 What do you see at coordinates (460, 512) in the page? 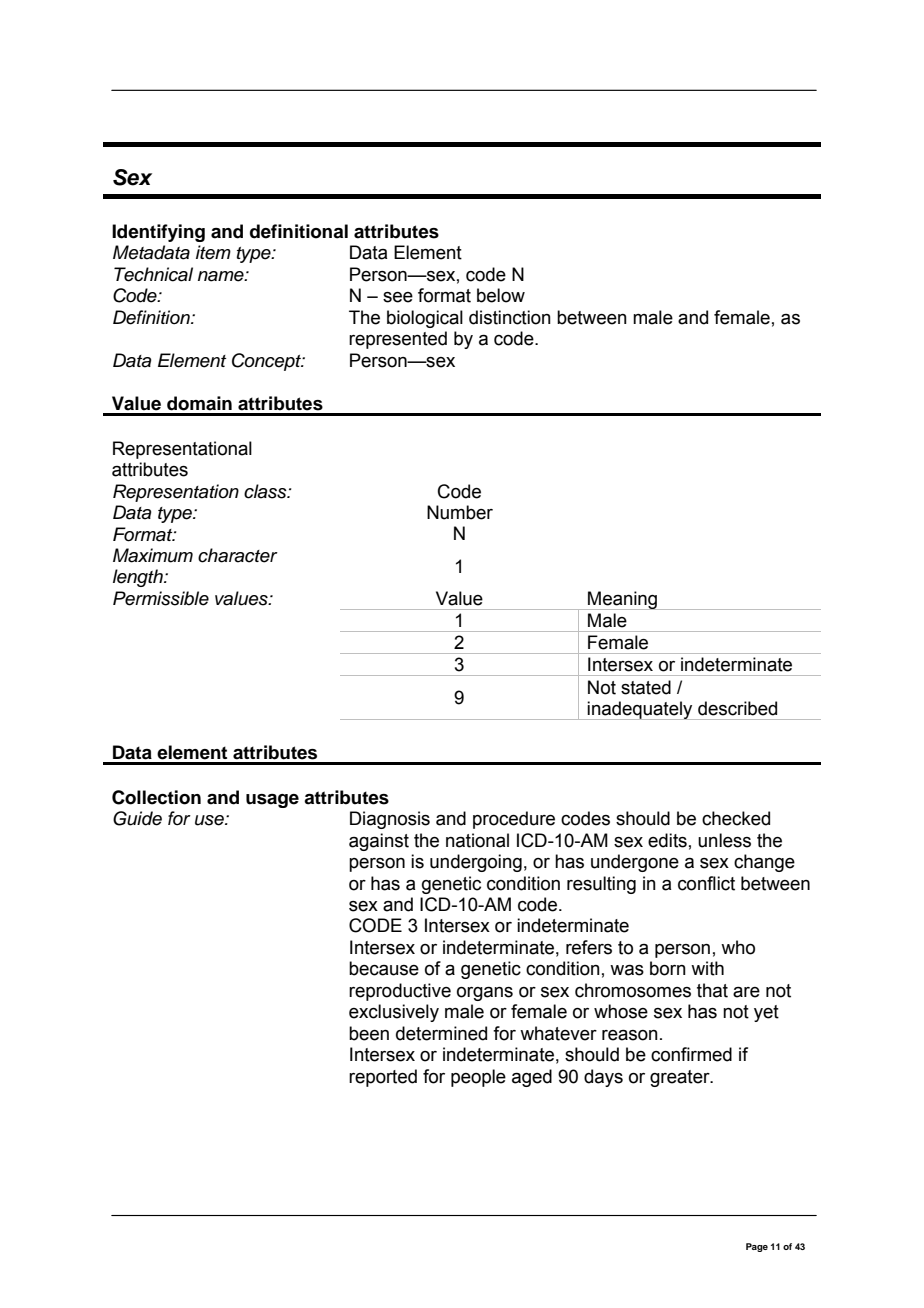
I see `Number` at bounding box center [460, 512].
